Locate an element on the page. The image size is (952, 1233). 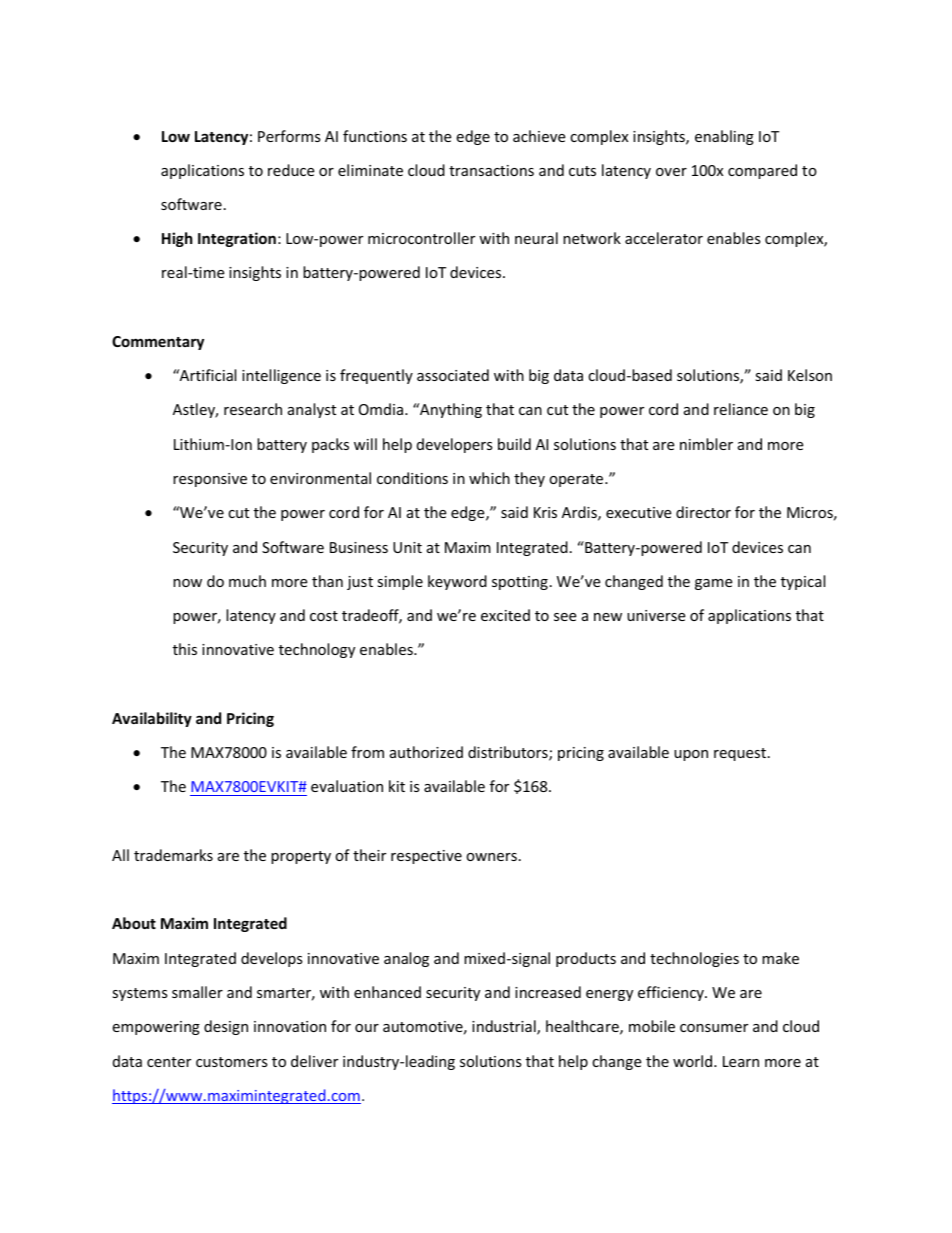
enabling is located at coordinates (724, 137).
